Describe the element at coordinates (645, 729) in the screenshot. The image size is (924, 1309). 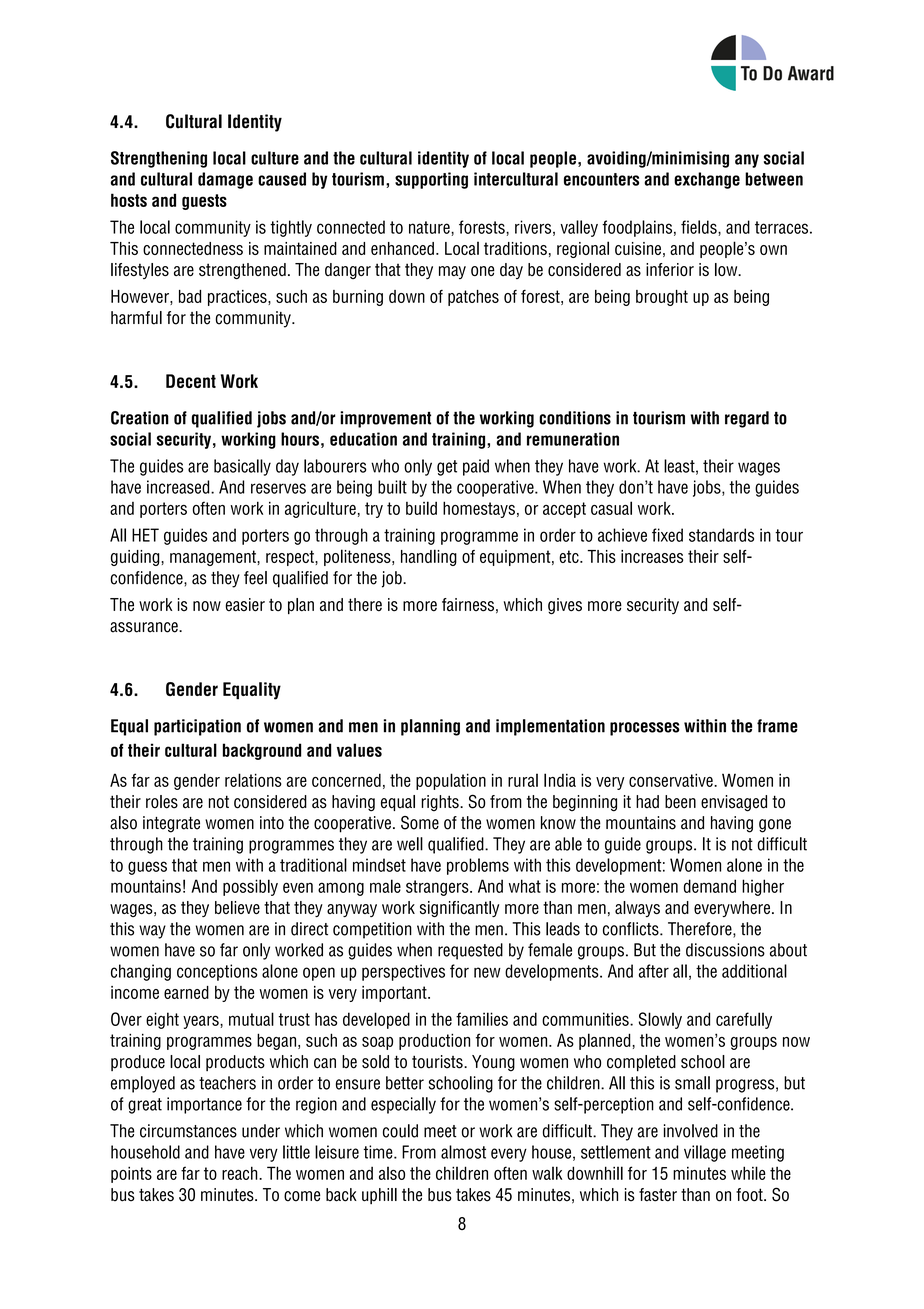
I see `processes` at that location.
